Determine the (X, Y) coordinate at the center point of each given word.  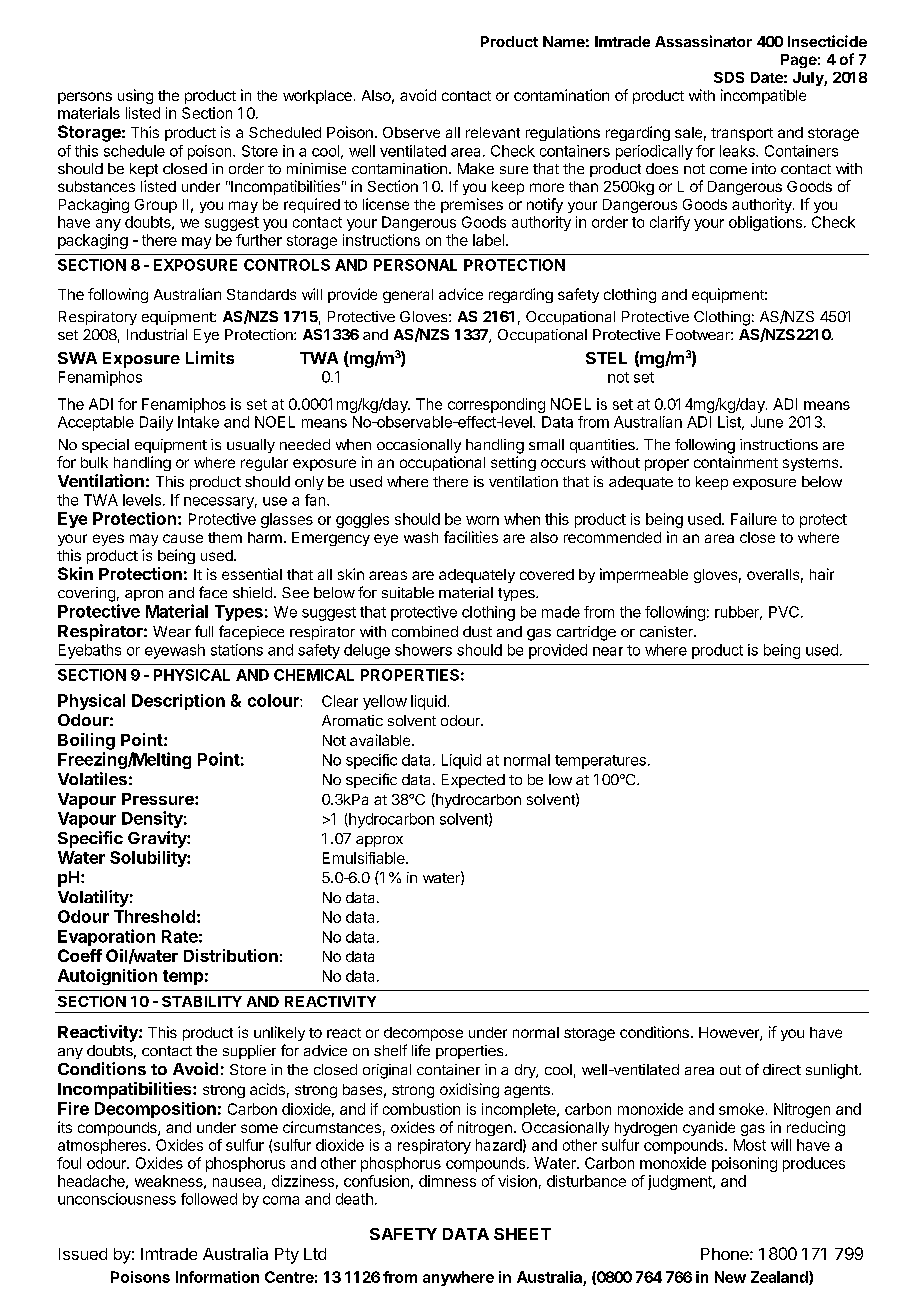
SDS (729, 77)
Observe (411, 132)
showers (423, 650)
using (135, 96)
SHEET (522, 1234)
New (730, 1277)
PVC (784, 612)
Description (178, 702)
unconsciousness (117, 1199)
